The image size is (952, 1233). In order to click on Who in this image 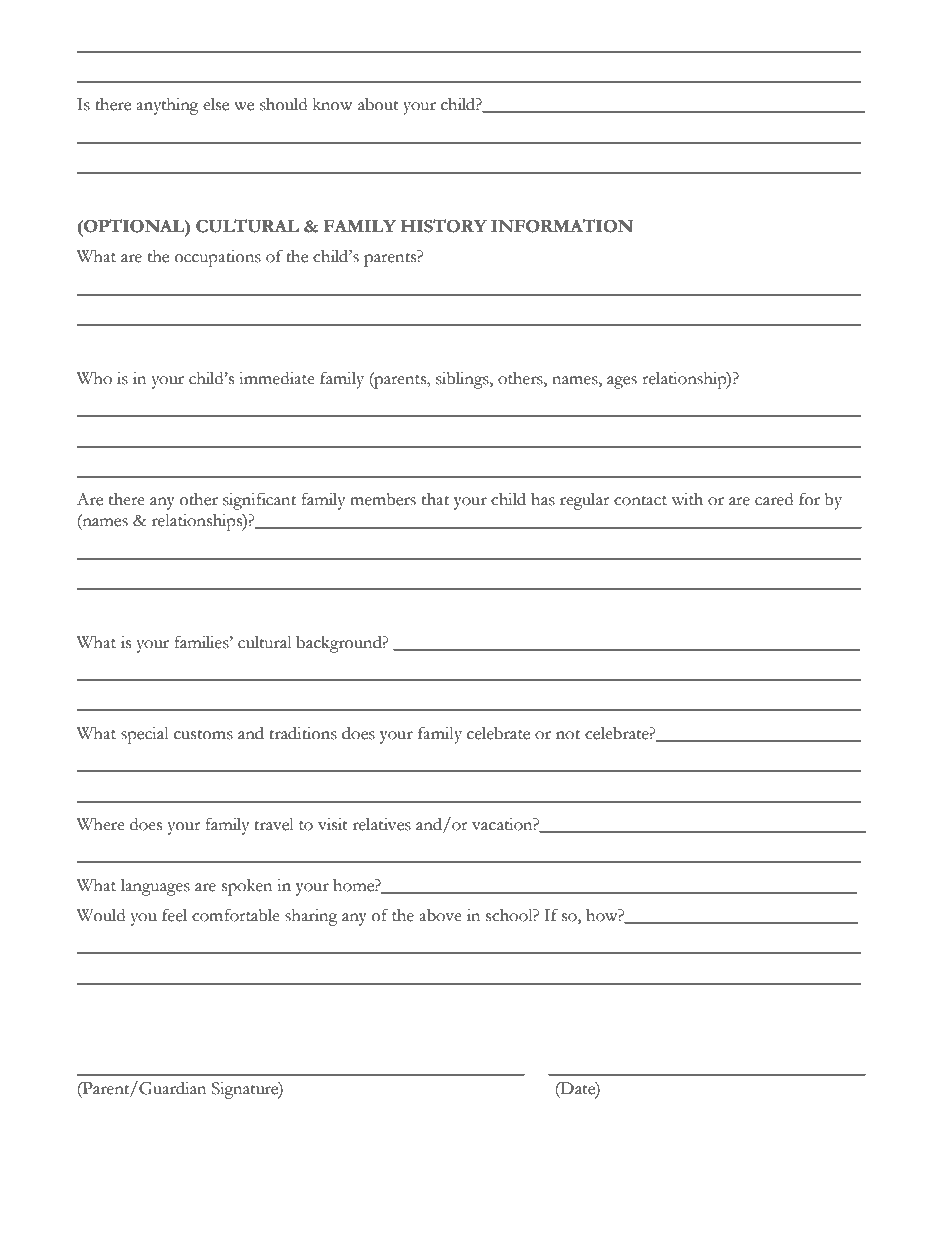, I will do `click(94, 378)`.
